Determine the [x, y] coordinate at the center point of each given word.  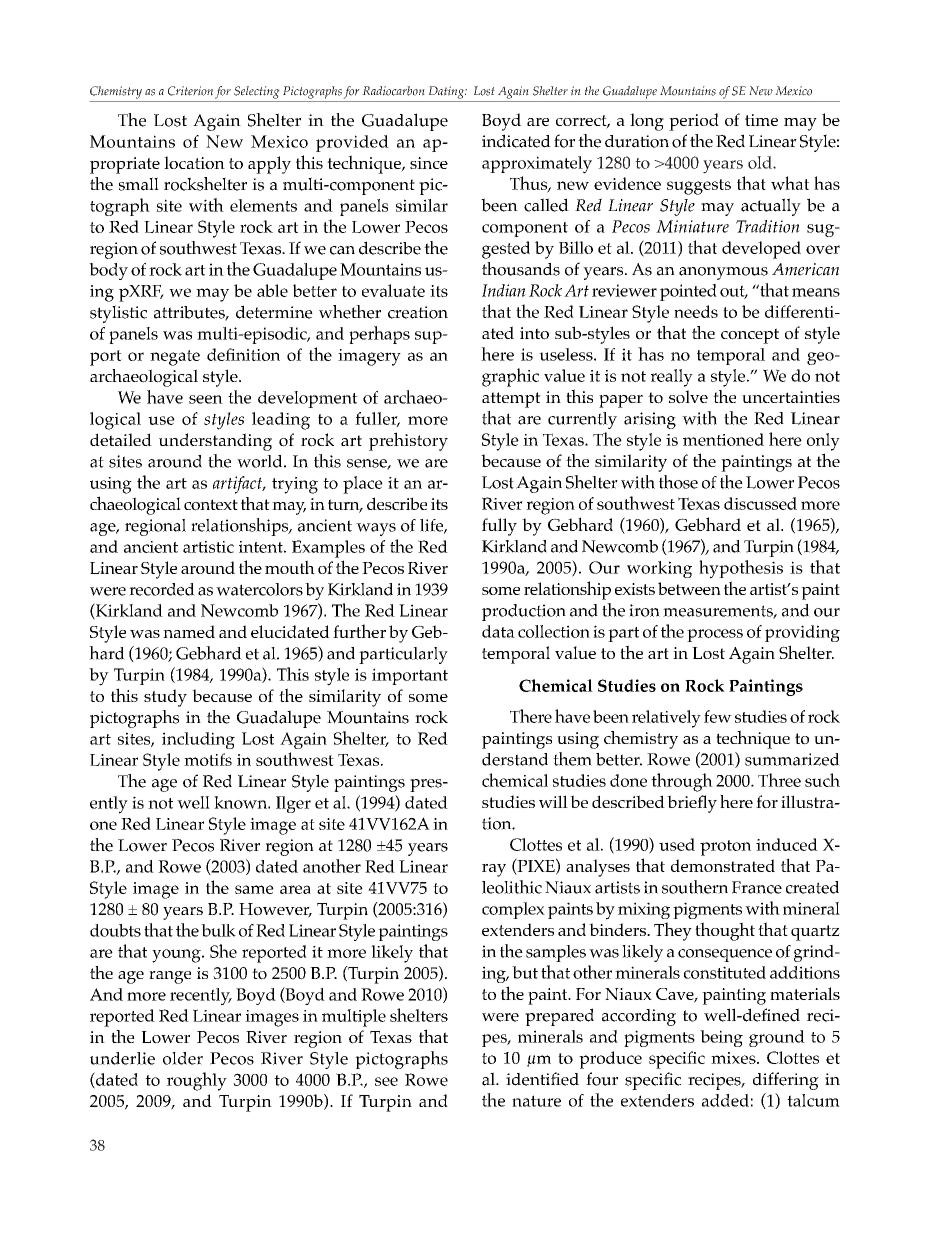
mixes [734, 1058]
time [761, 120]
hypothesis [741, 569]
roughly [197, 1081]
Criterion [190, 91]
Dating [448, 92]
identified [542, 1079]
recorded [162, 589]
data [498, 631]
